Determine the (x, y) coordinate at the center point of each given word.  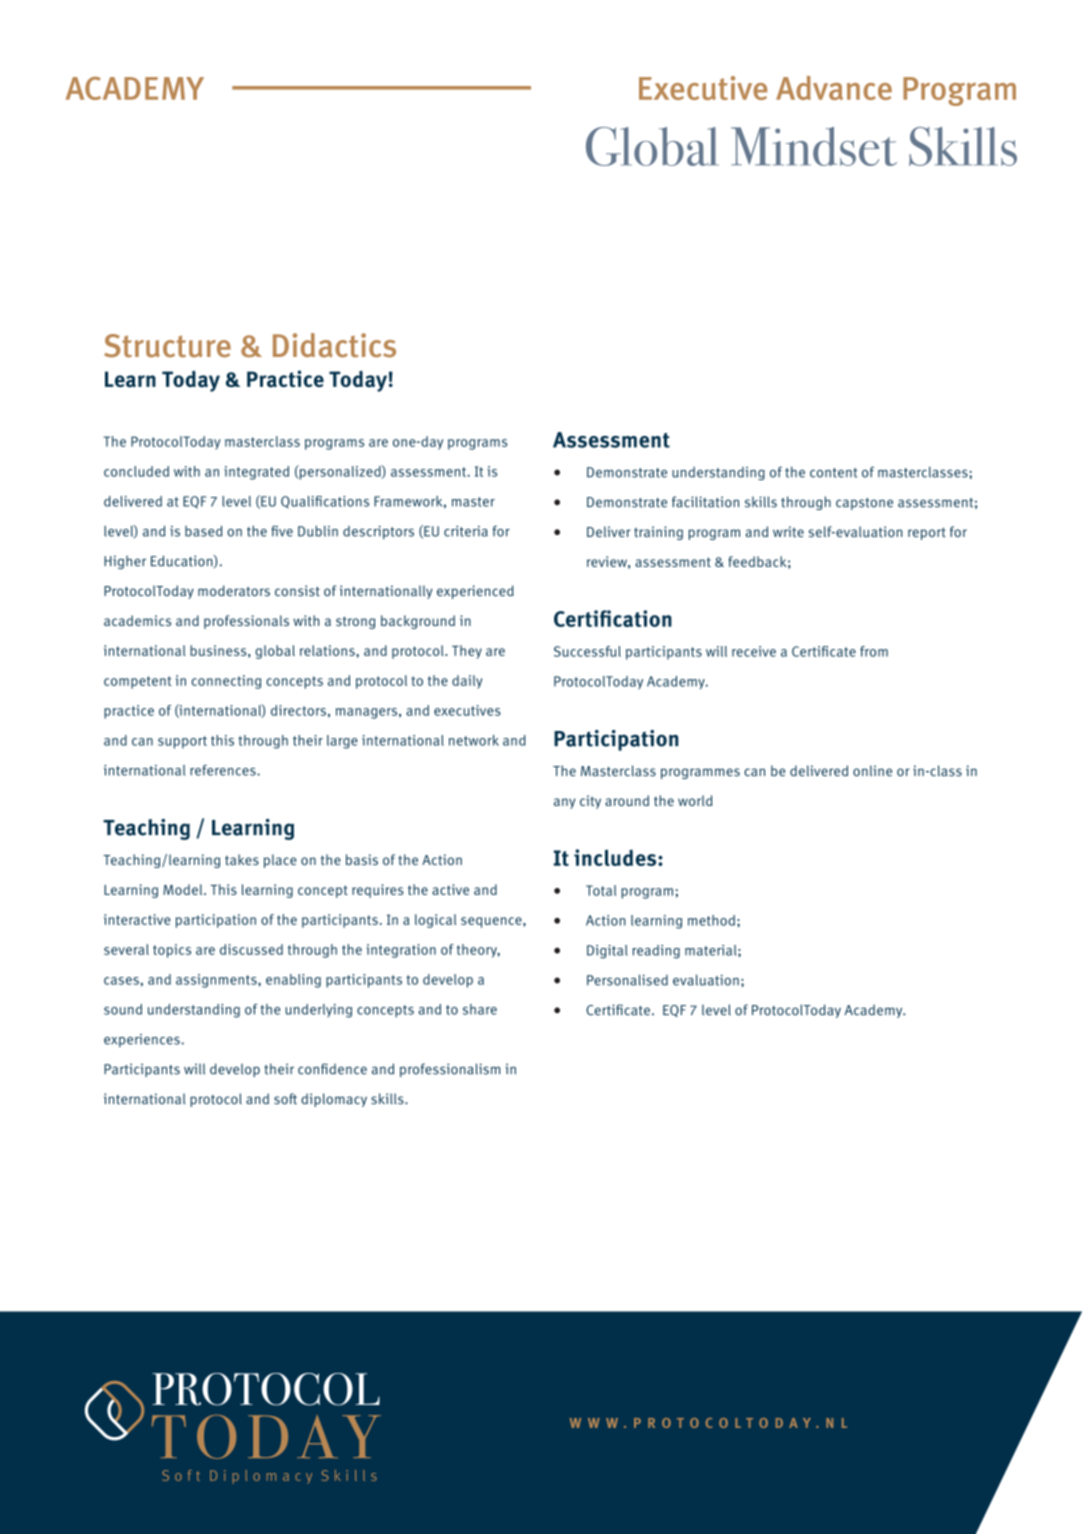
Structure (167, 346)
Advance (834, 88)
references (224, 770)
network (474, 740)
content (834, 473)
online (872, 771)
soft (285, 1099)
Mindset (814, 146)
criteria (466, 531)
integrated (256, 473)
